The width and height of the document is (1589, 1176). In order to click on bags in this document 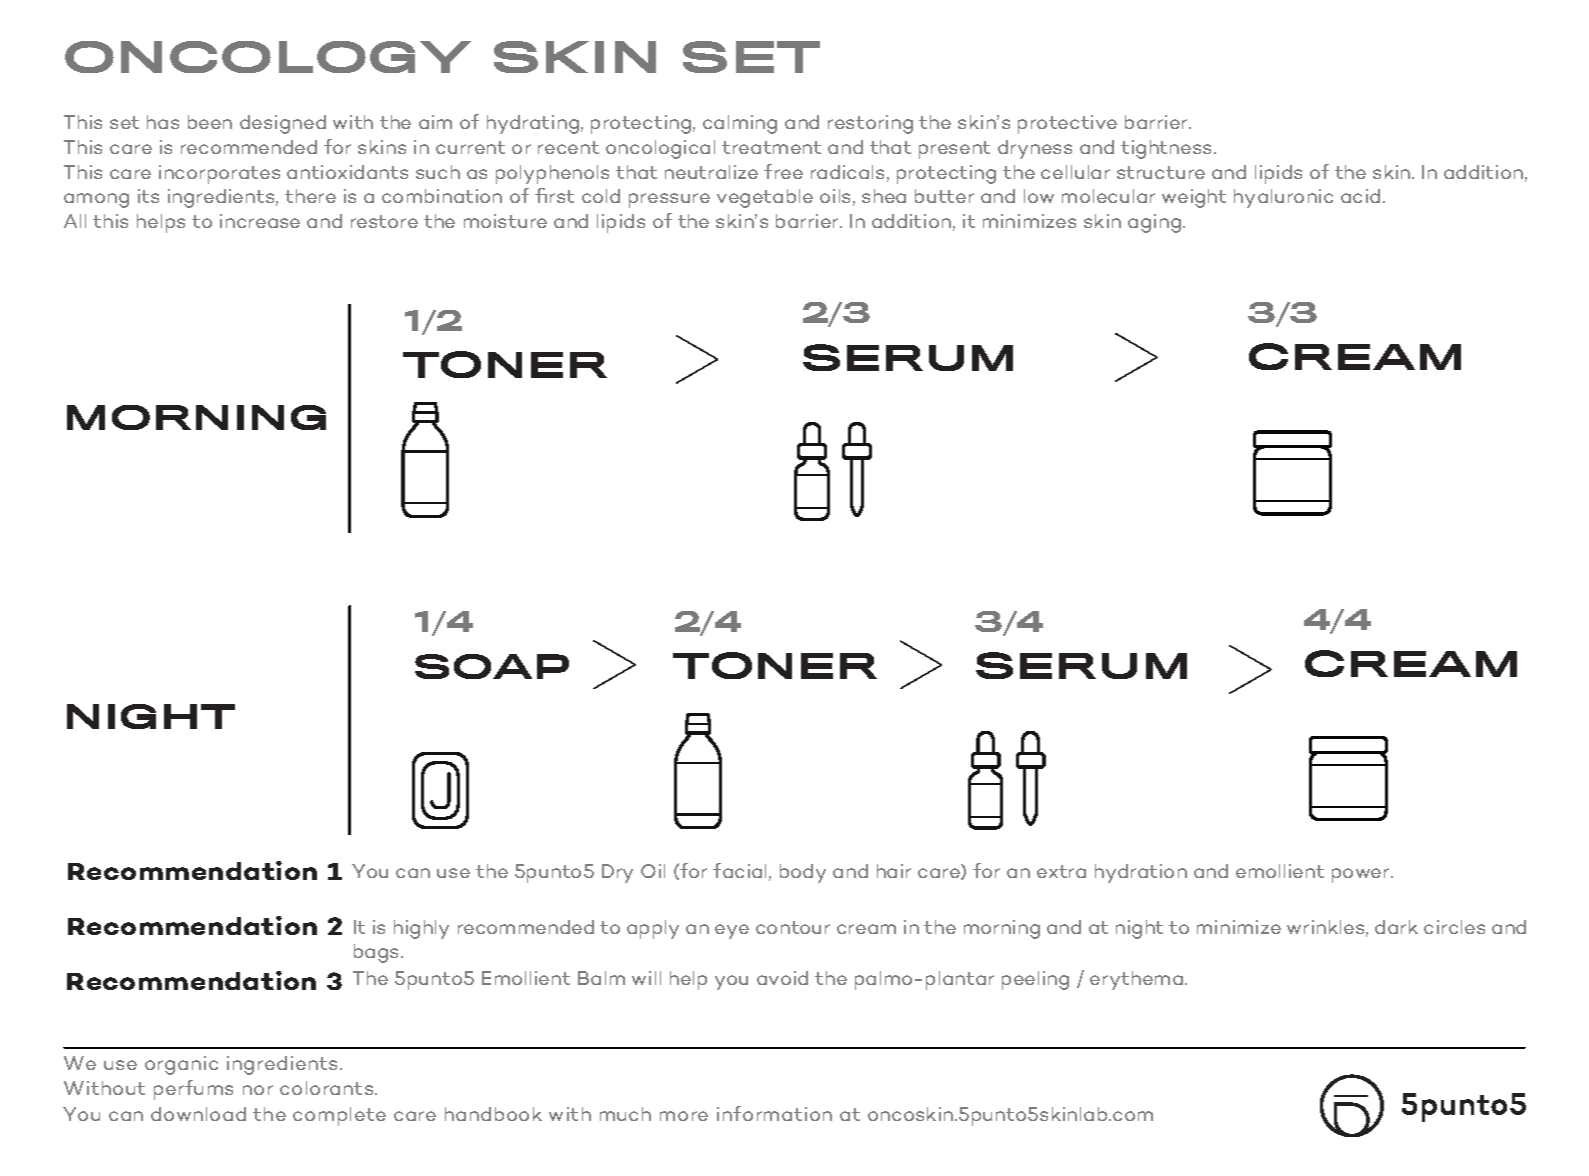, I will do `click(378, 953)`.
